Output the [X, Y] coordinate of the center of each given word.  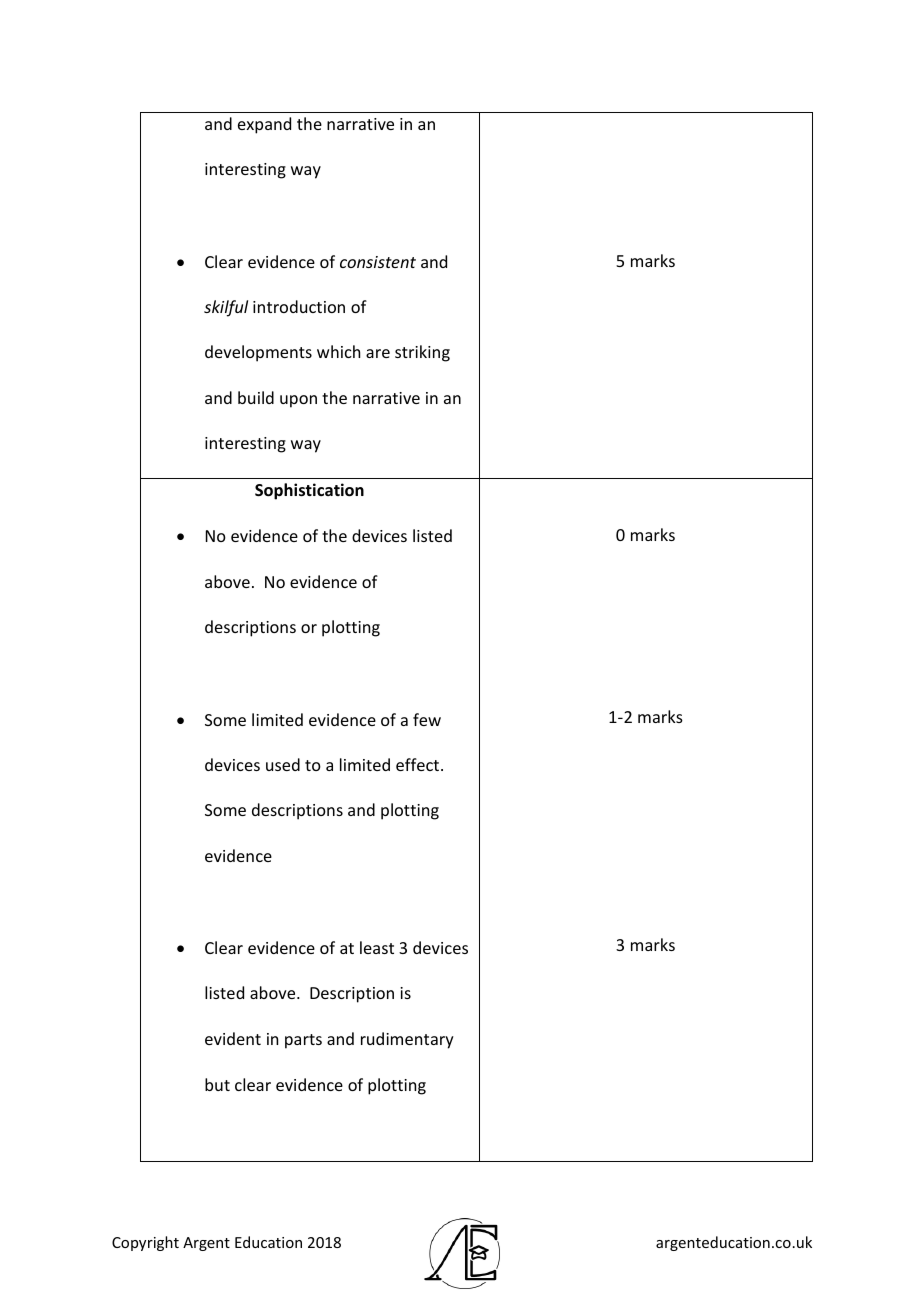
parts [303, 1041]
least [377, 947]
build [256, 397]
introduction [299, 306]
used [283, 764]
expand [264, 125]
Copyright [145, 1243]
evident [233, 1038]
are [378, 353]
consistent [378, 262]
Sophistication [309, 491]
